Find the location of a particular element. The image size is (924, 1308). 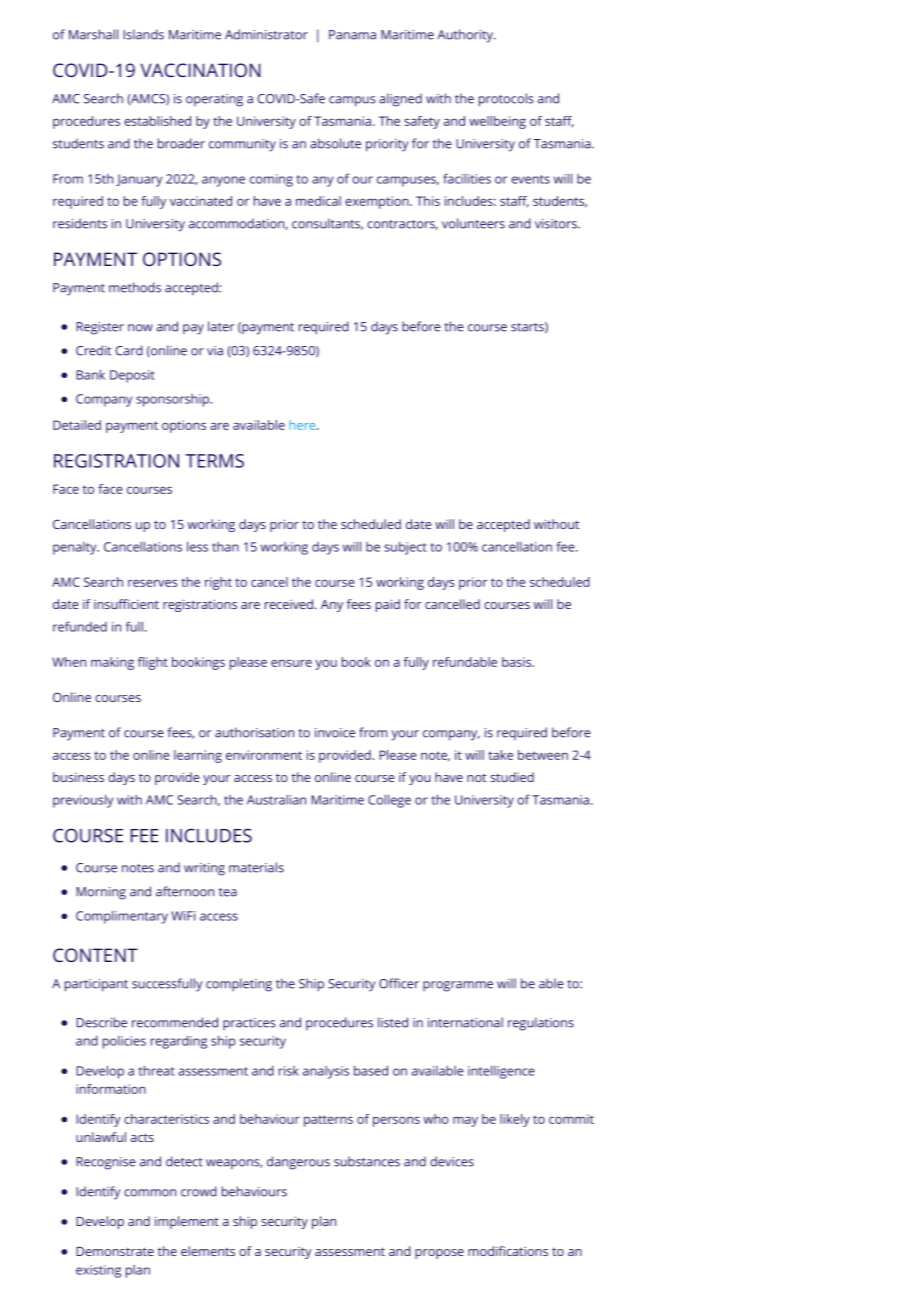

Islands is located at coordinates (143, 34).
